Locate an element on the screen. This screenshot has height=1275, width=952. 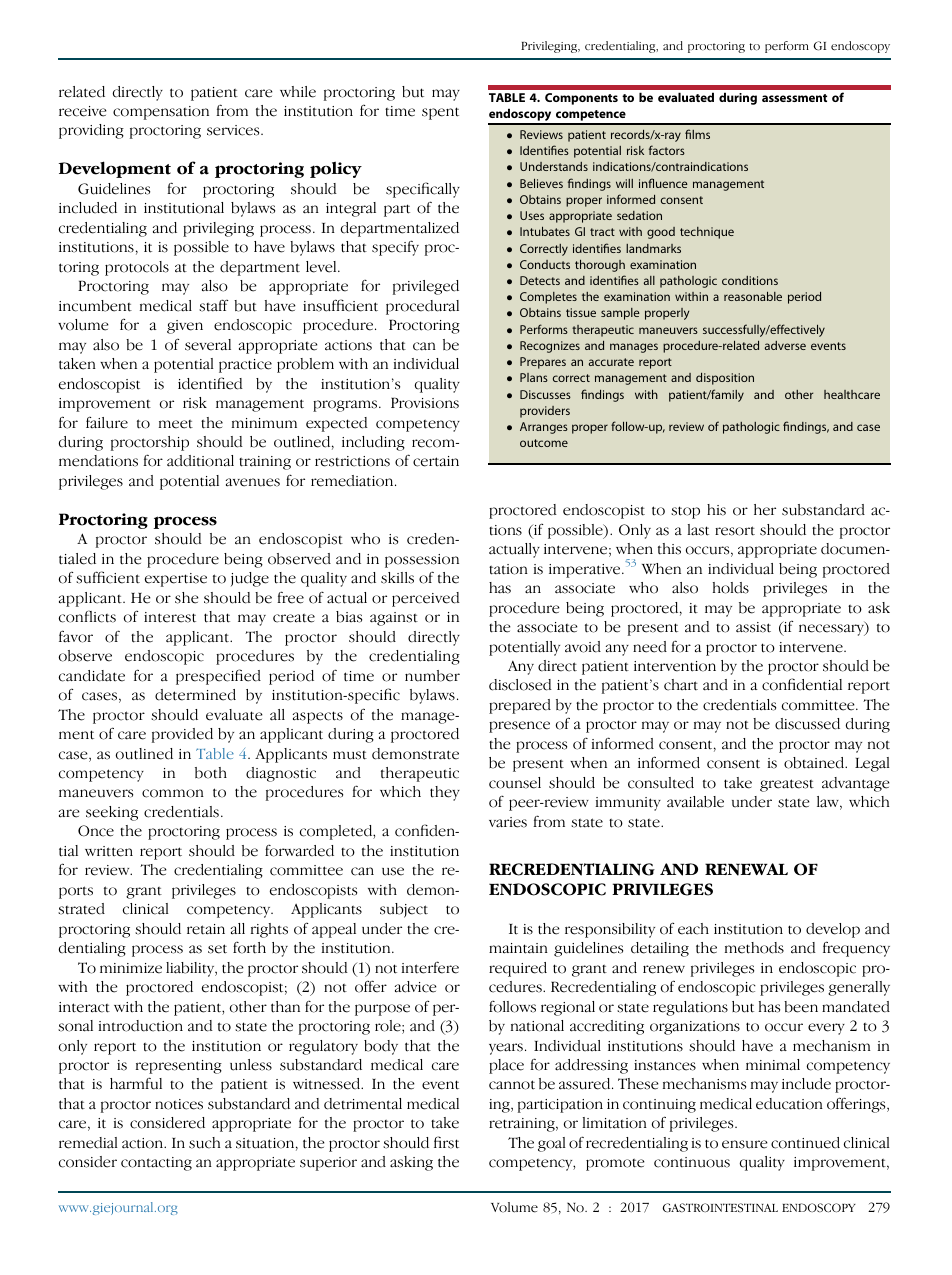
possession is located at coordinates (422, 561).
